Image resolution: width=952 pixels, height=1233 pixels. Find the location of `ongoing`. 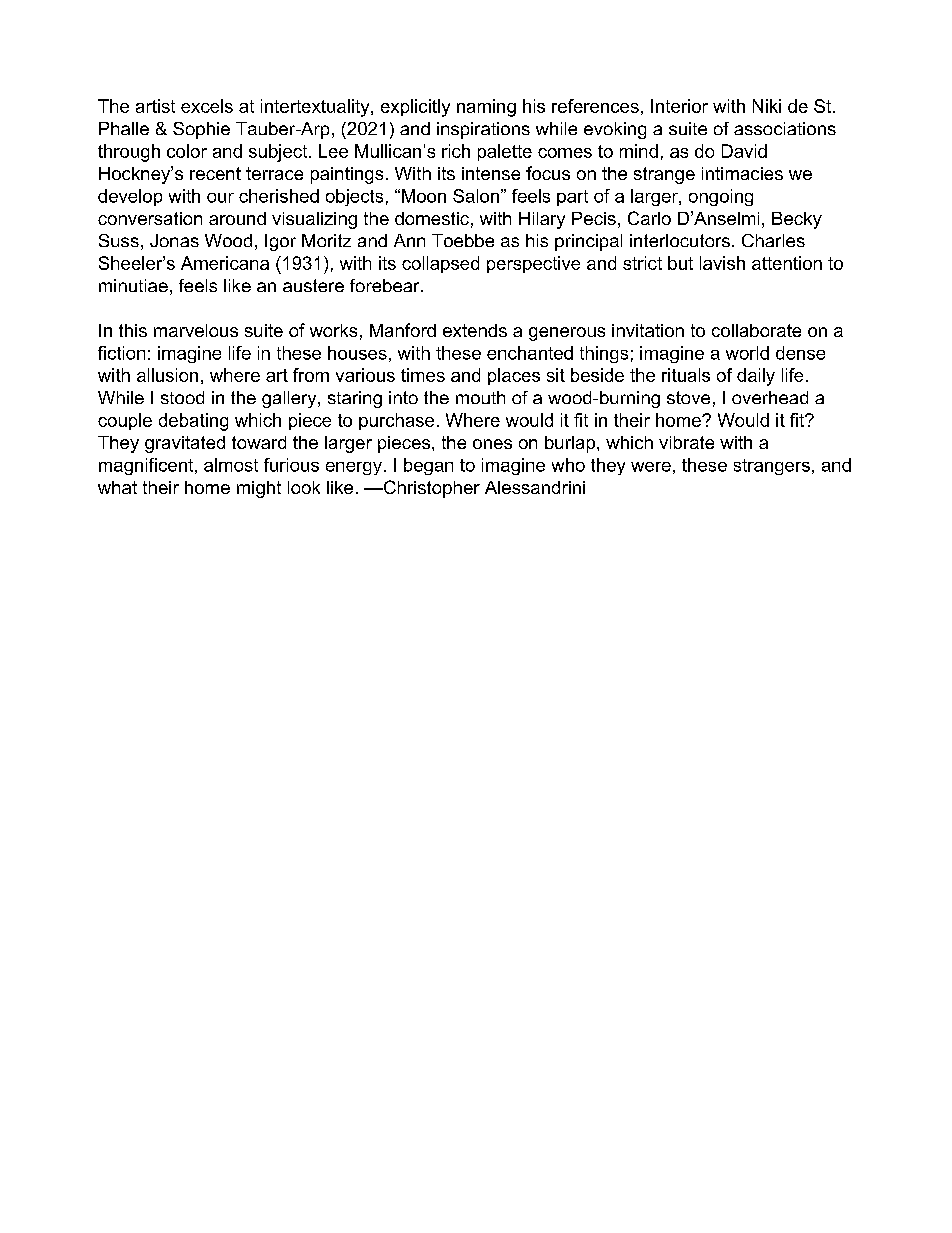

ongoing is located at coordinates (721, 197).
